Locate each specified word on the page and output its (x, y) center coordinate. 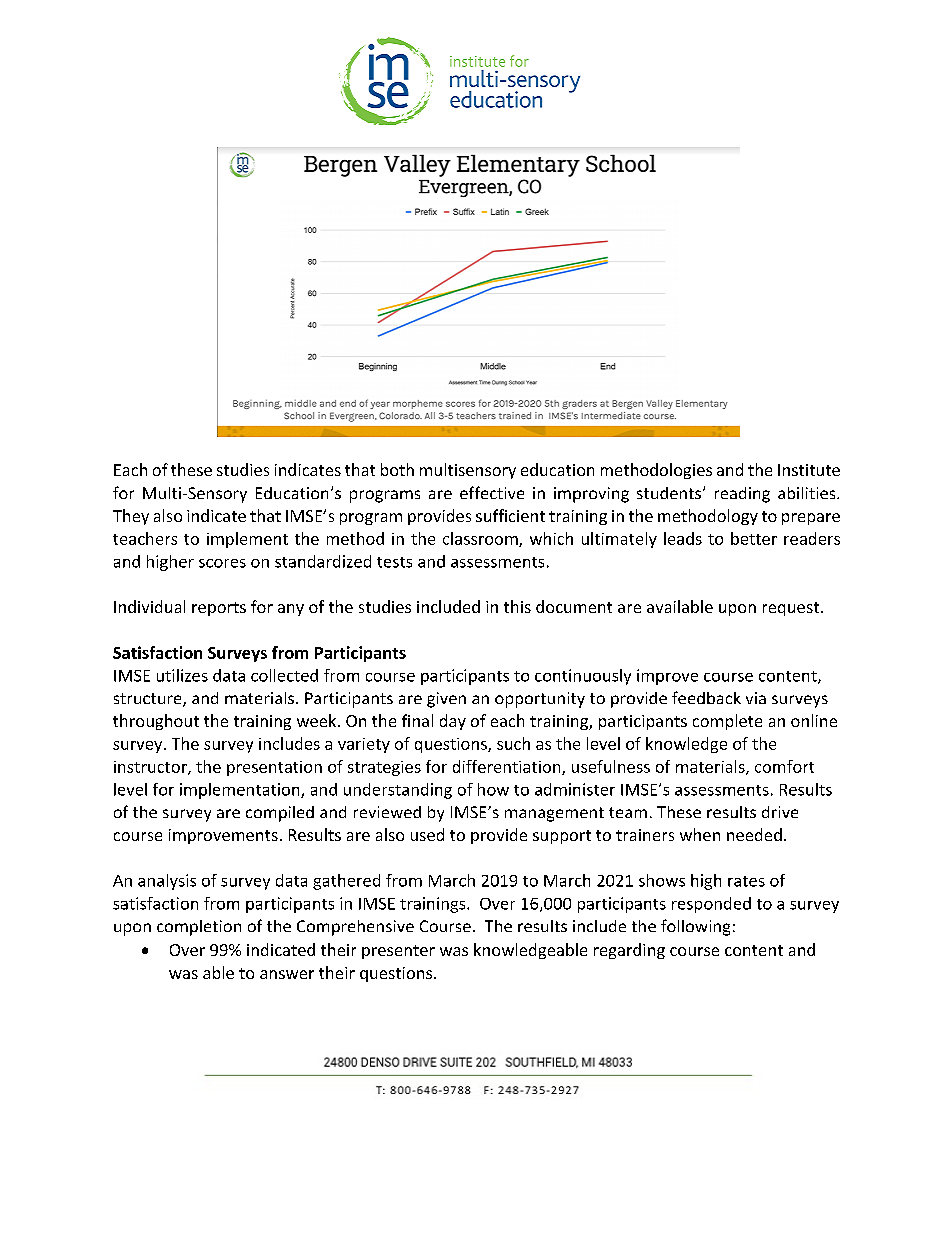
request (791, 609)
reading (742, 495)
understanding (398, 791)
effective (492, 492)
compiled (280, 814)
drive (780, 812)
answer (287, 974)
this (517, 606)
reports (219, 609)
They (131, 517)
